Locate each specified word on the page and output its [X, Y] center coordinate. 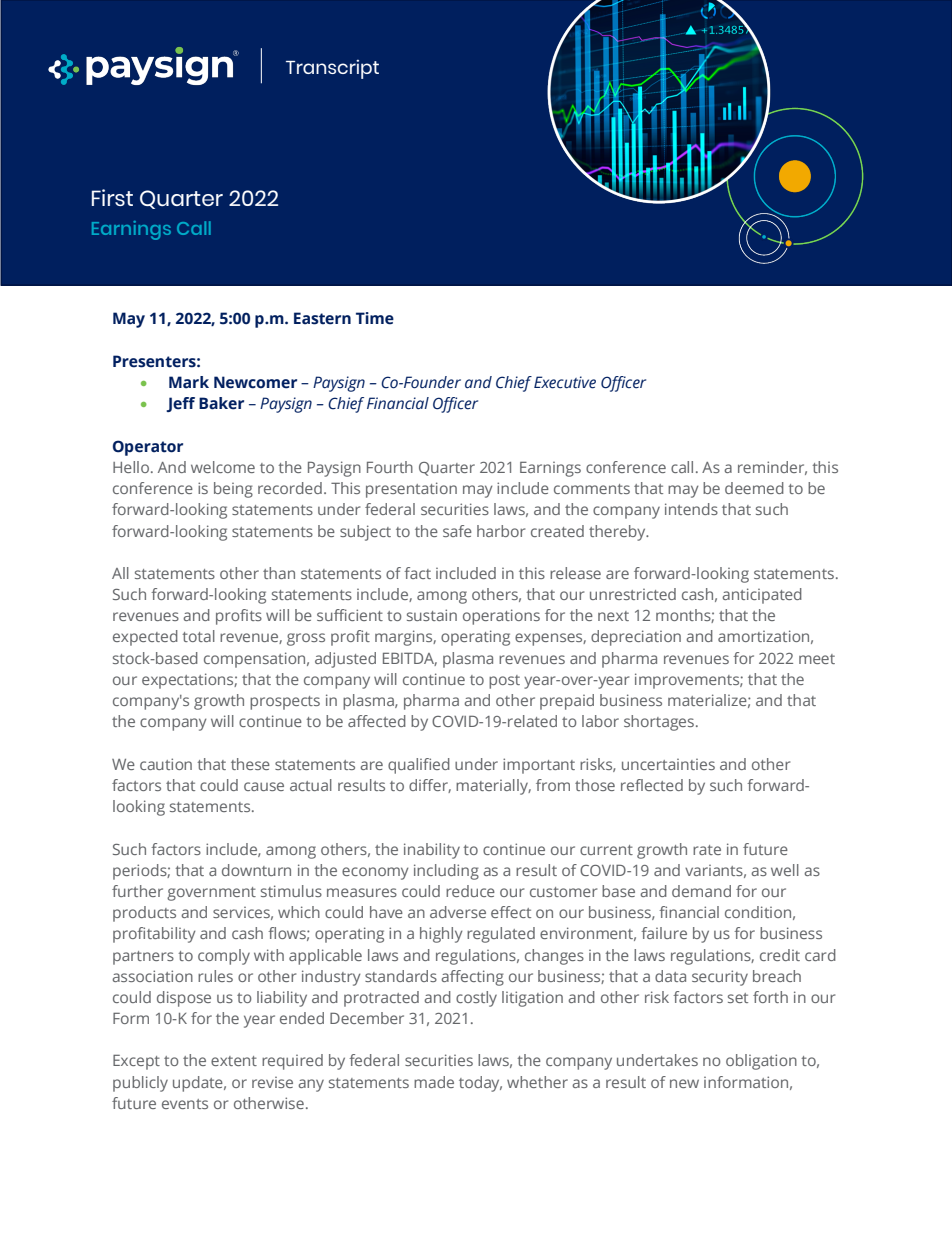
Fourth [390, 467]
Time [375, 318]
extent [234, 1061]
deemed [754, 488]
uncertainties [668, 764]
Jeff [180, 404]
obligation [761, 1062]
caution [166, 764]
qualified [419, 766]
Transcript [332, 69]
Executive [565, 382]
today [480, 1084]
